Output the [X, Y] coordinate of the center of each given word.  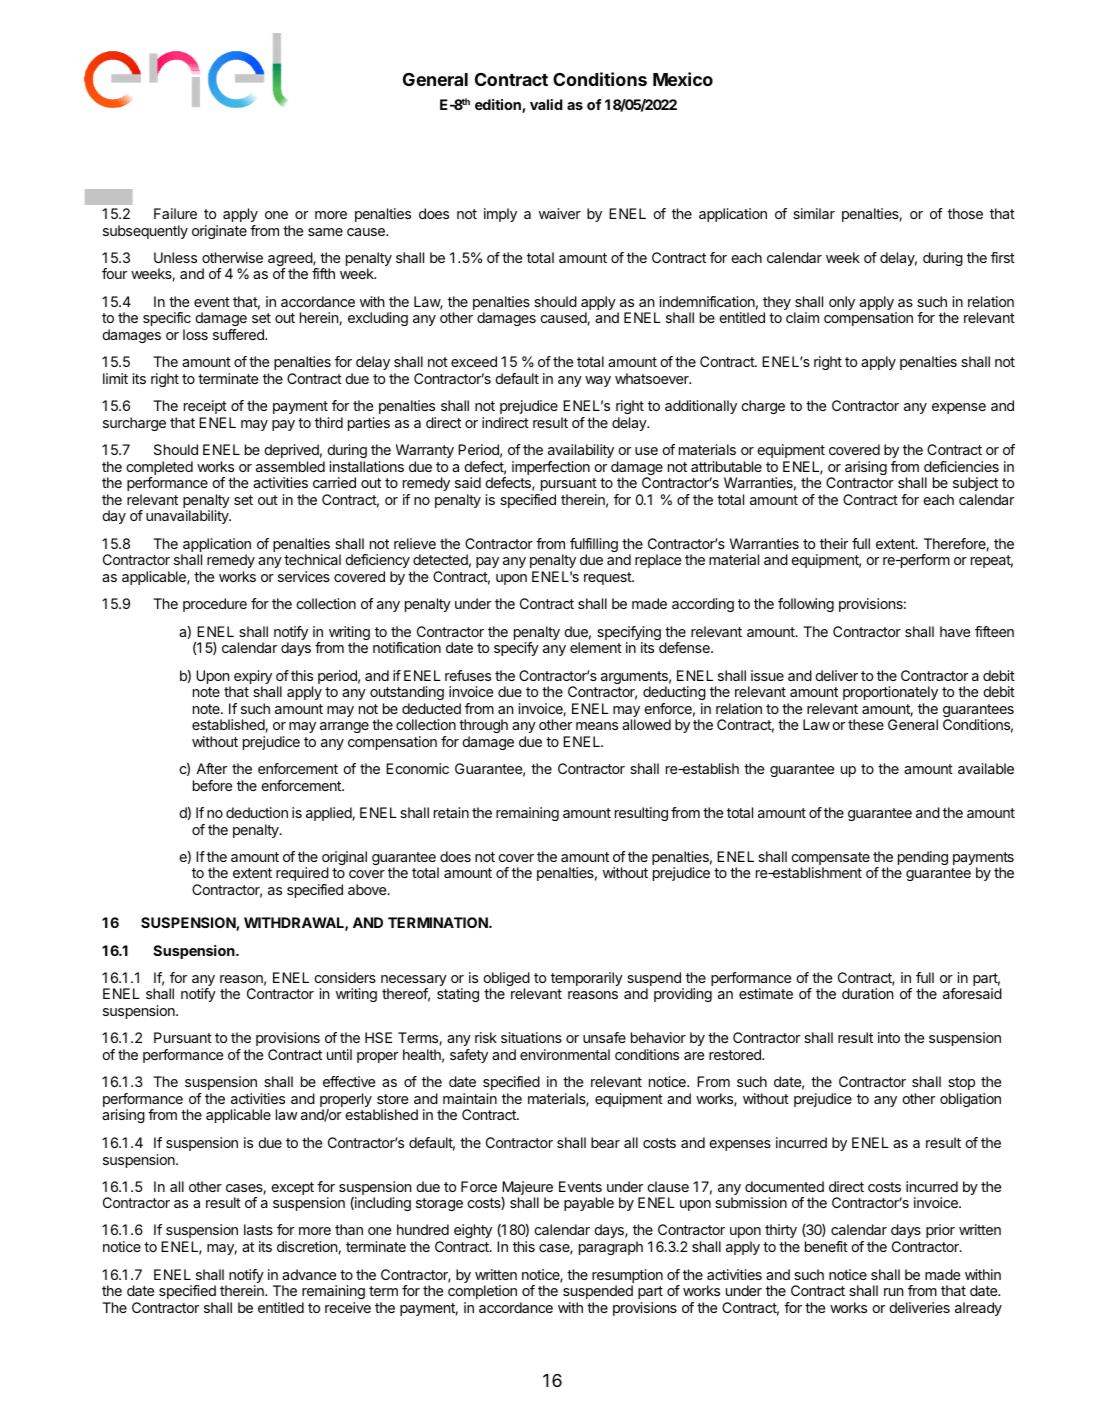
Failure [175, 213]
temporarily [587, 979]
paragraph [611, 1248]
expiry [253, 678]
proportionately [890, 693]
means [597, 726]
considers [345, 977]
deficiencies [961, 466]
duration [867, 993]
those [965, 213]
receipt [205, 407]
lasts [258, 1229]
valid [546, 104]
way [598, 381]
